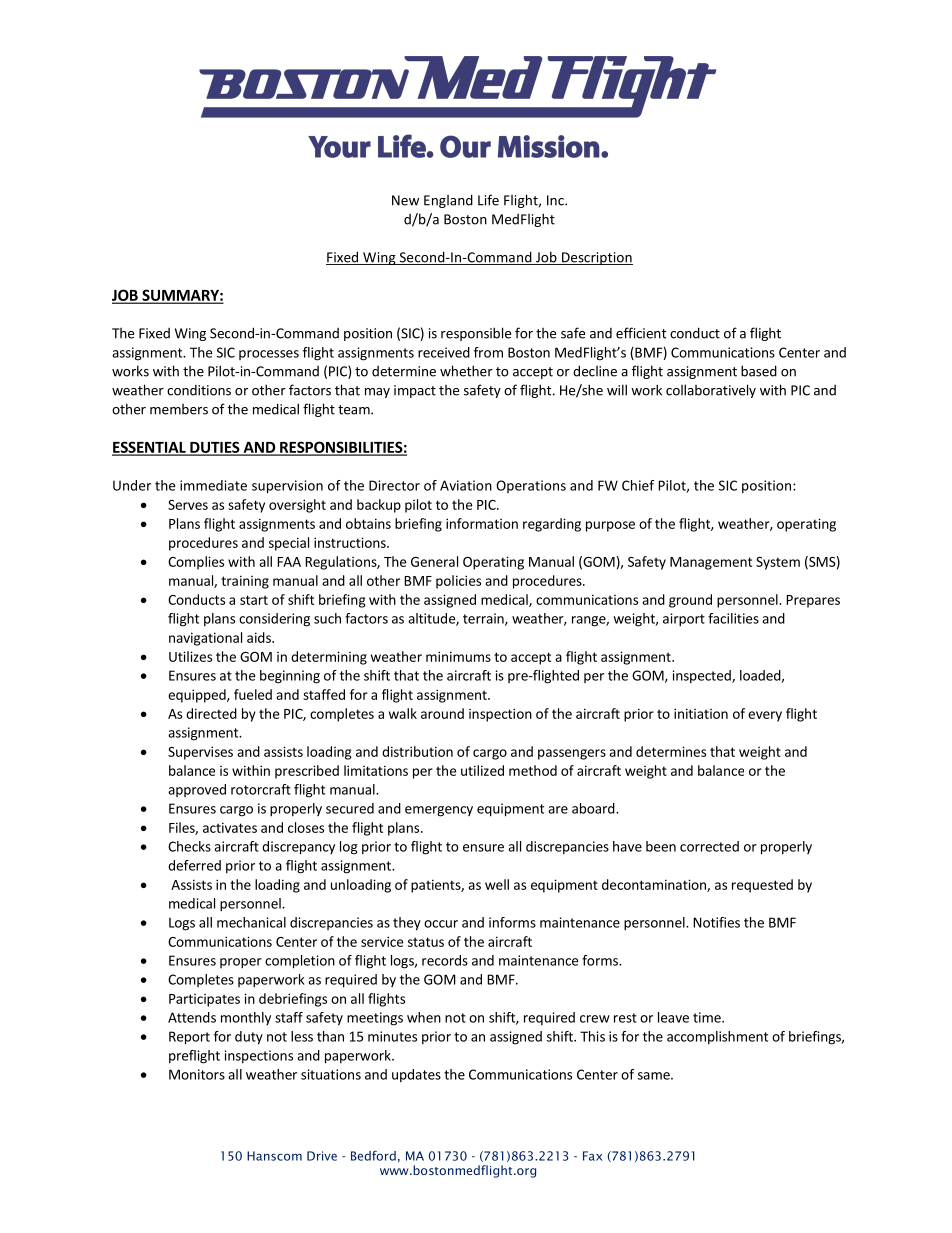 This page has height=1233, width=952. I want to click on updates, so click(416, 1075).
